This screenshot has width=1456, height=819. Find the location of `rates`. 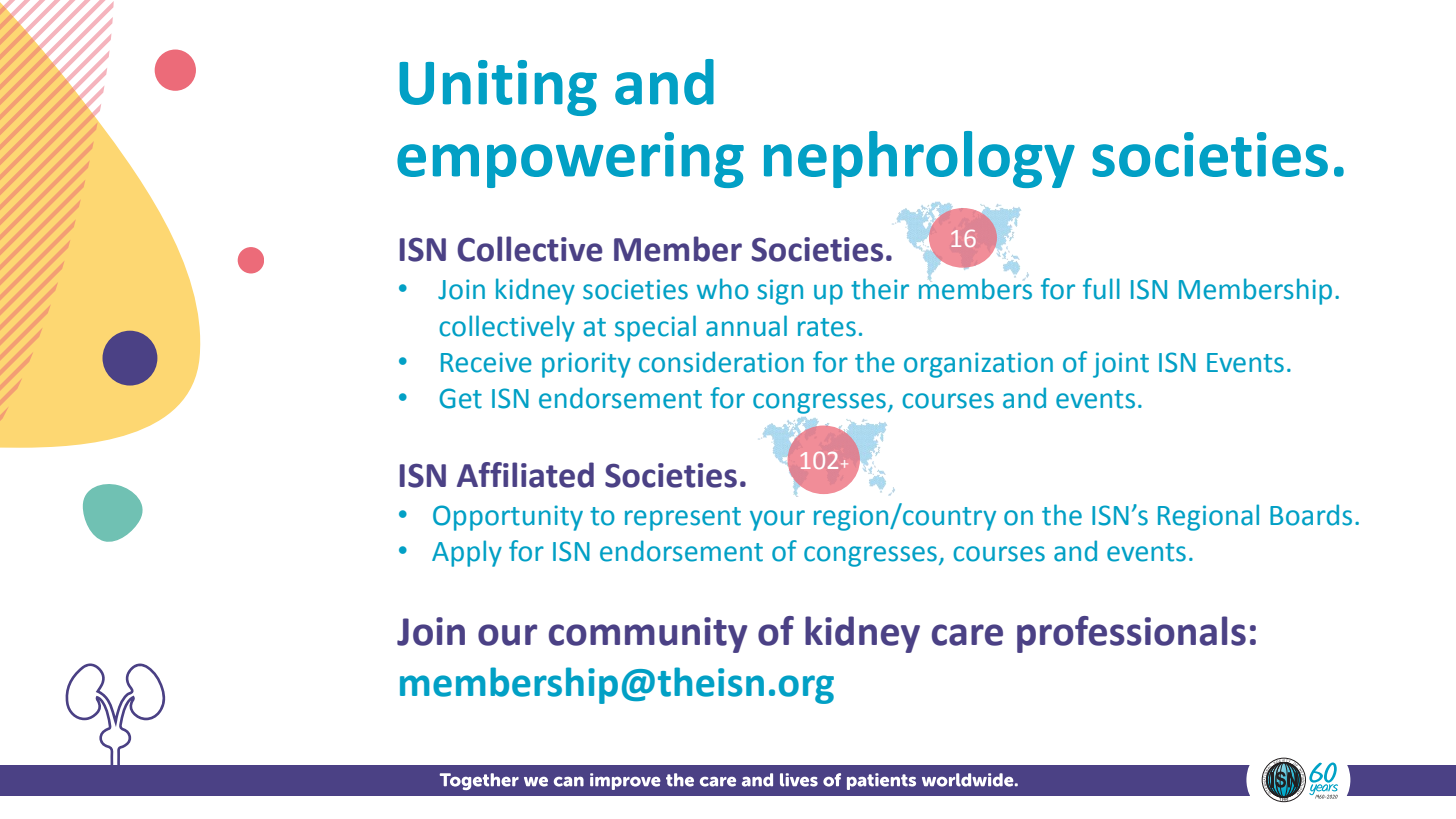

rates is located at coordinates (827, 327).
